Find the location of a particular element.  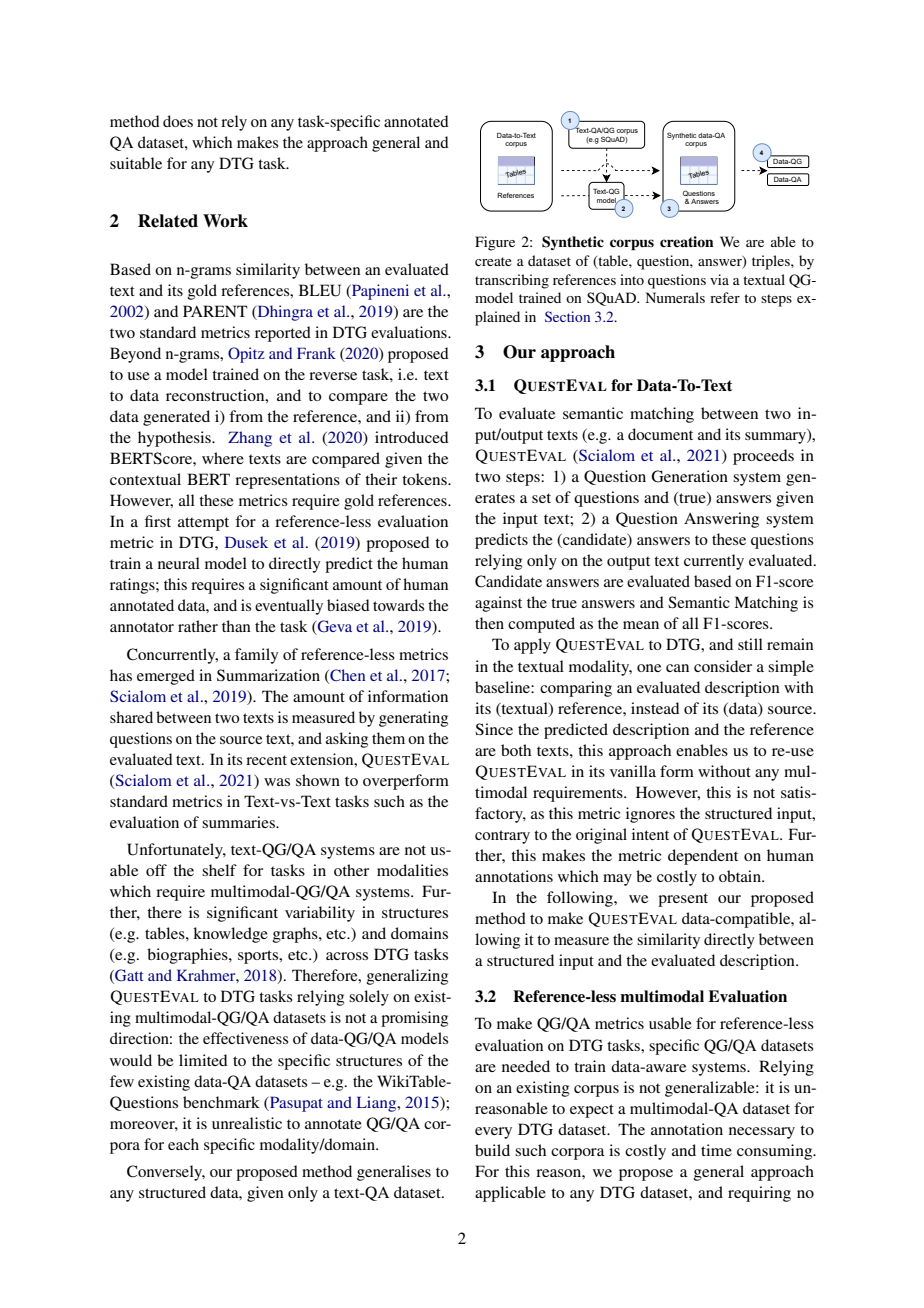

does is located at coordinates (178, 121).
